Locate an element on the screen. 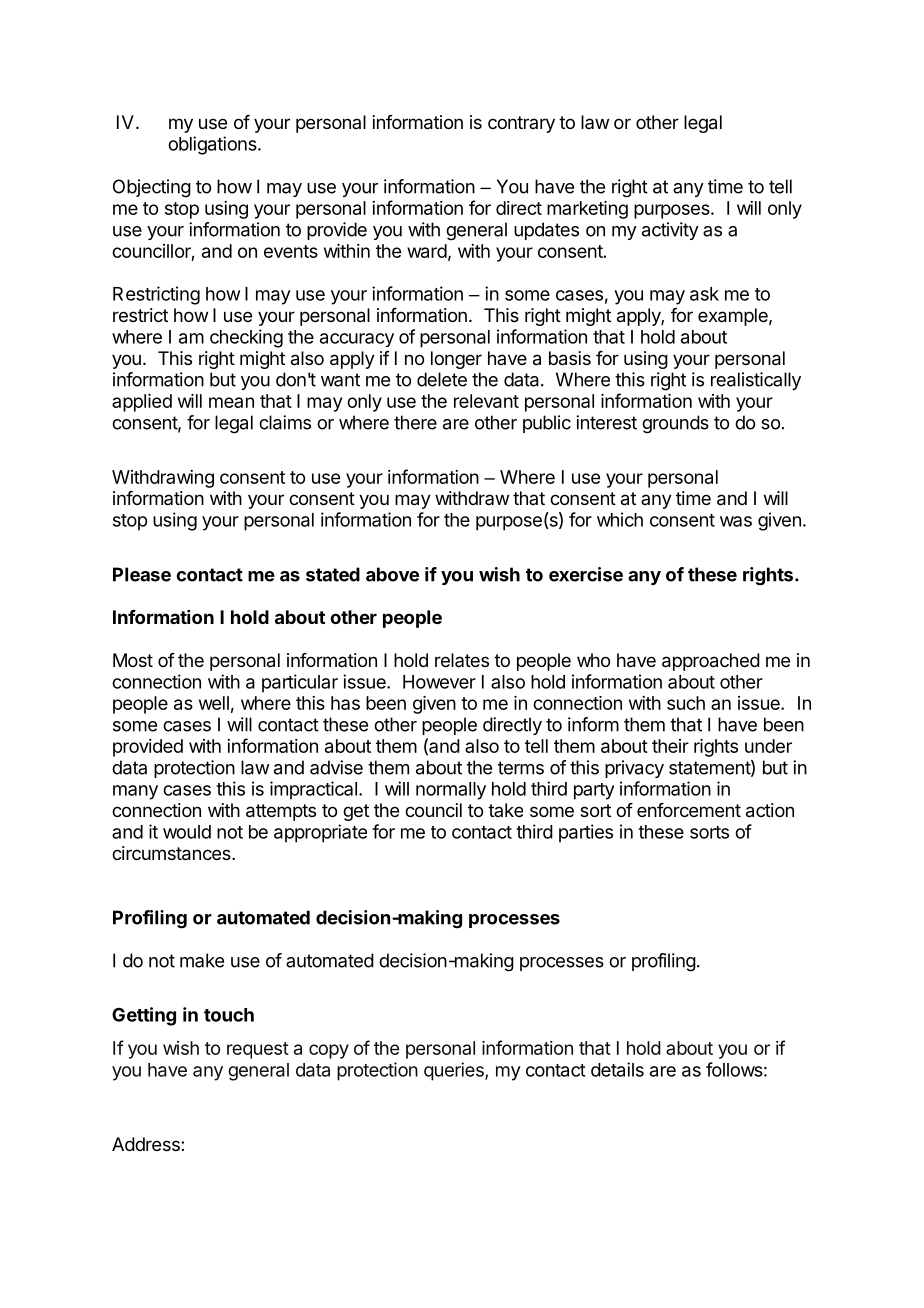 This screenshot has width=924, height=1308. mean is located at coordinates (231, 402).
